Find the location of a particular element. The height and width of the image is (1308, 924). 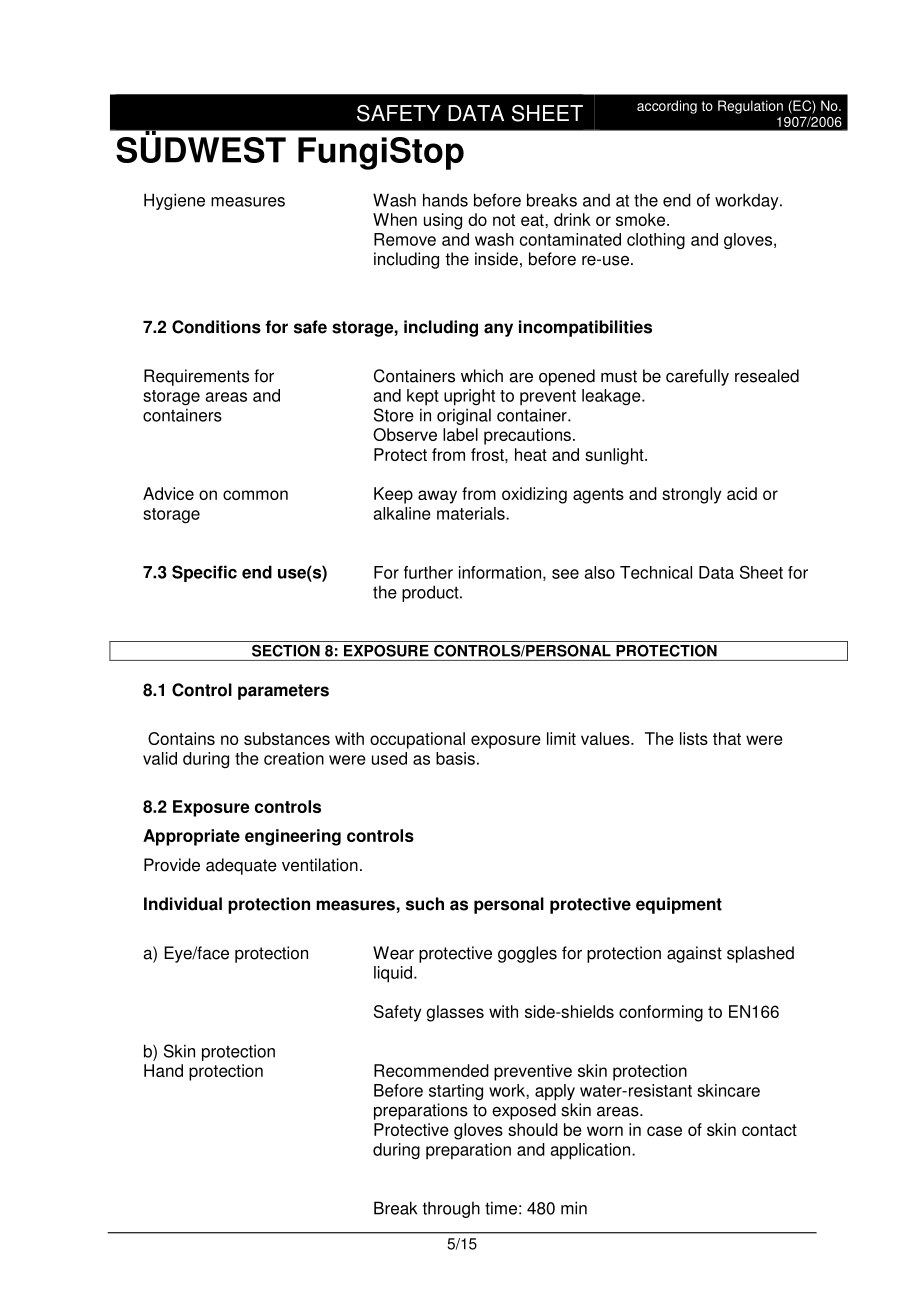

time is located at coordinates (501, 1208).
